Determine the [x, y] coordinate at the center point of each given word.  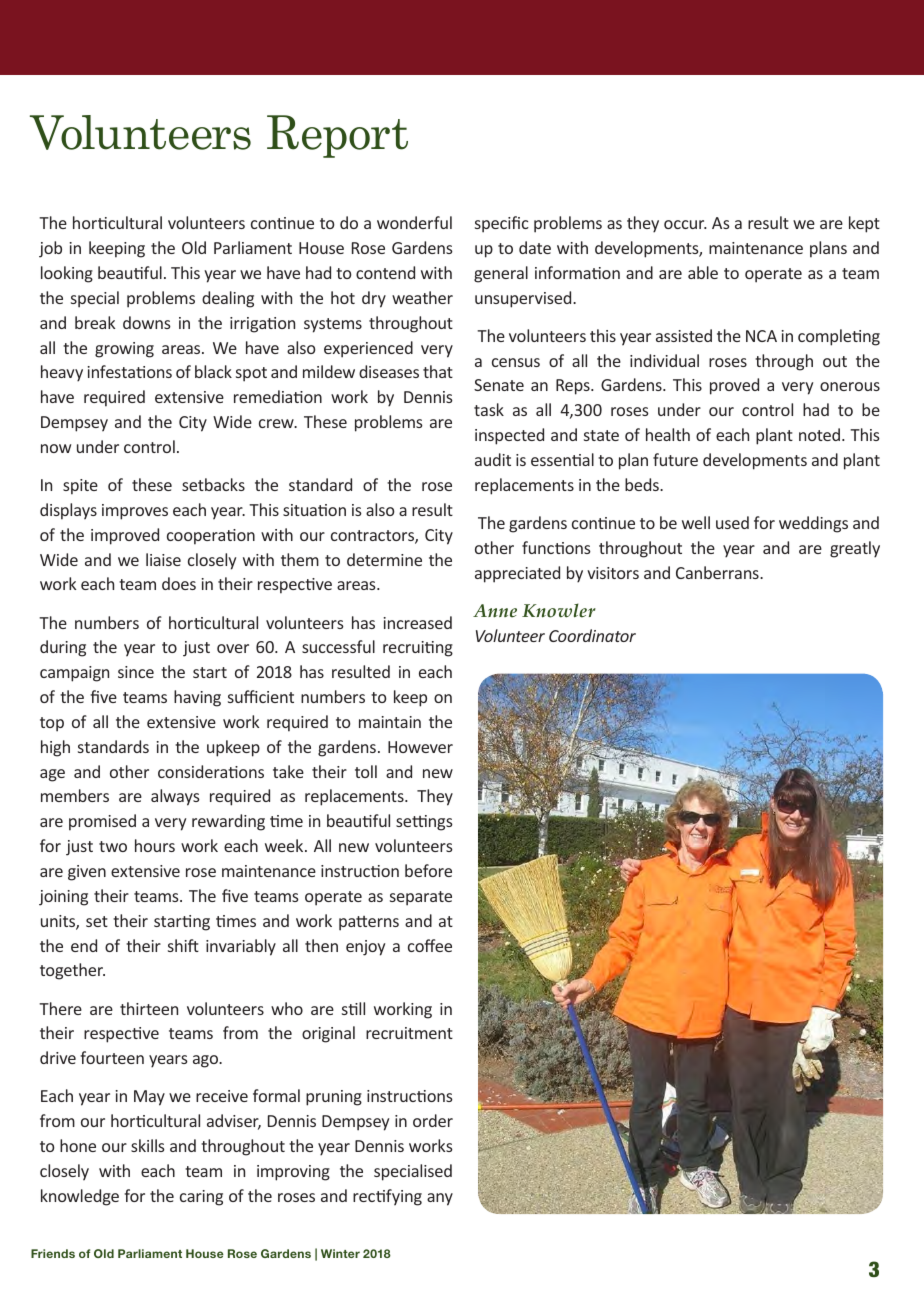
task [489, 409]
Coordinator [592, 635]
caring [201, 1198]
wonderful [414, 222]
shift [183, 945]
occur [685, 224]
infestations [130, 371]
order [433, 1120]
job [50, 249]
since [136, 672]
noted [821, 434]
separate [421, 898]
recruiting [418, 649]
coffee [430, 945]
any [440, 1199]
